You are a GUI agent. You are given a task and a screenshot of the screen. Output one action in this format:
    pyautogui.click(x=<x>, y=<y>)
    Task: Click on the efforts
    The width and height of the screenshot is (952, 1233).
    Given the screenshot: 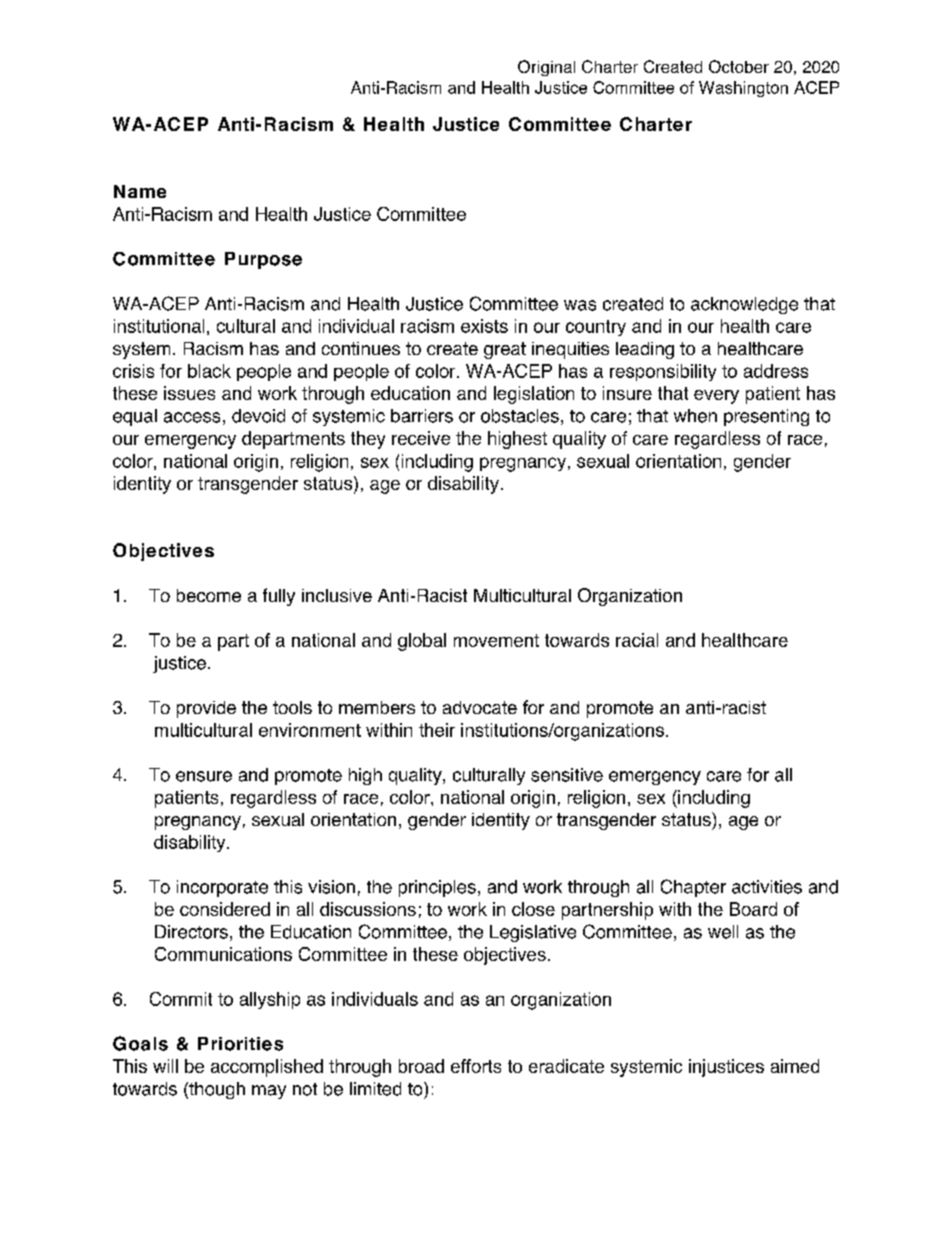 What is the action you would take?
    pyautogui.click(x=476, y=1066)
